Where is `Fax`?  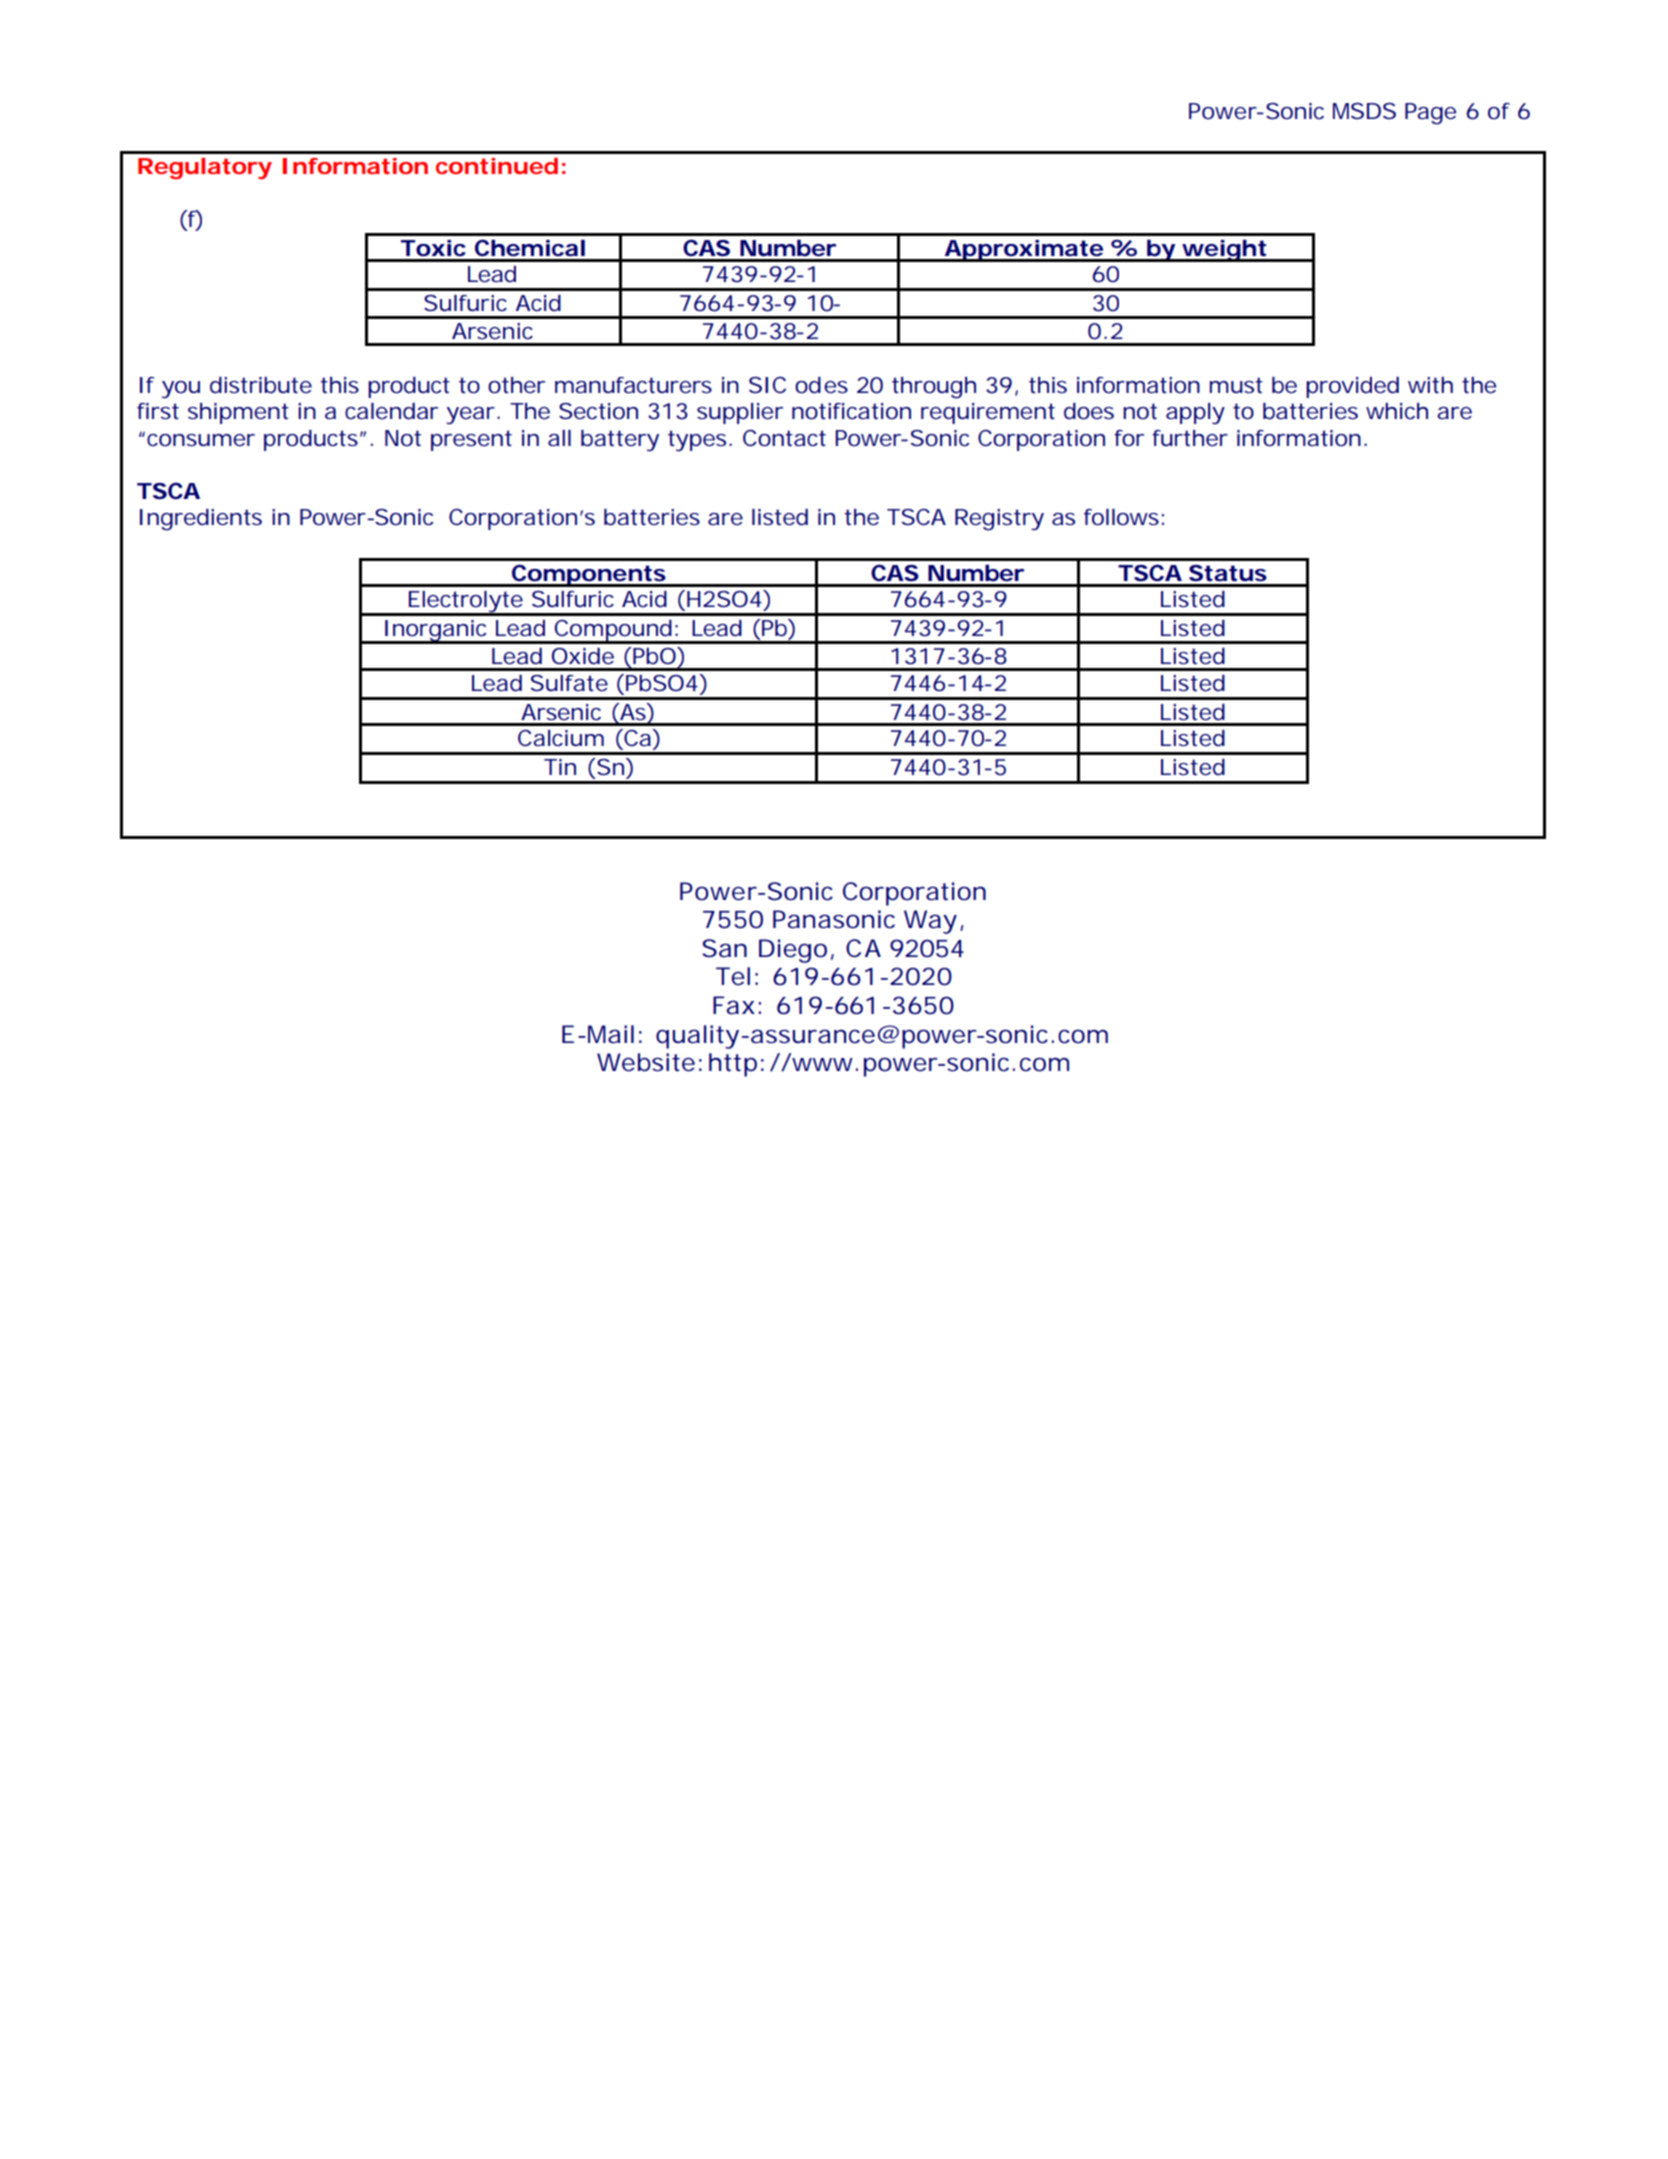 Fax is located at coordinates (734, 1005).
